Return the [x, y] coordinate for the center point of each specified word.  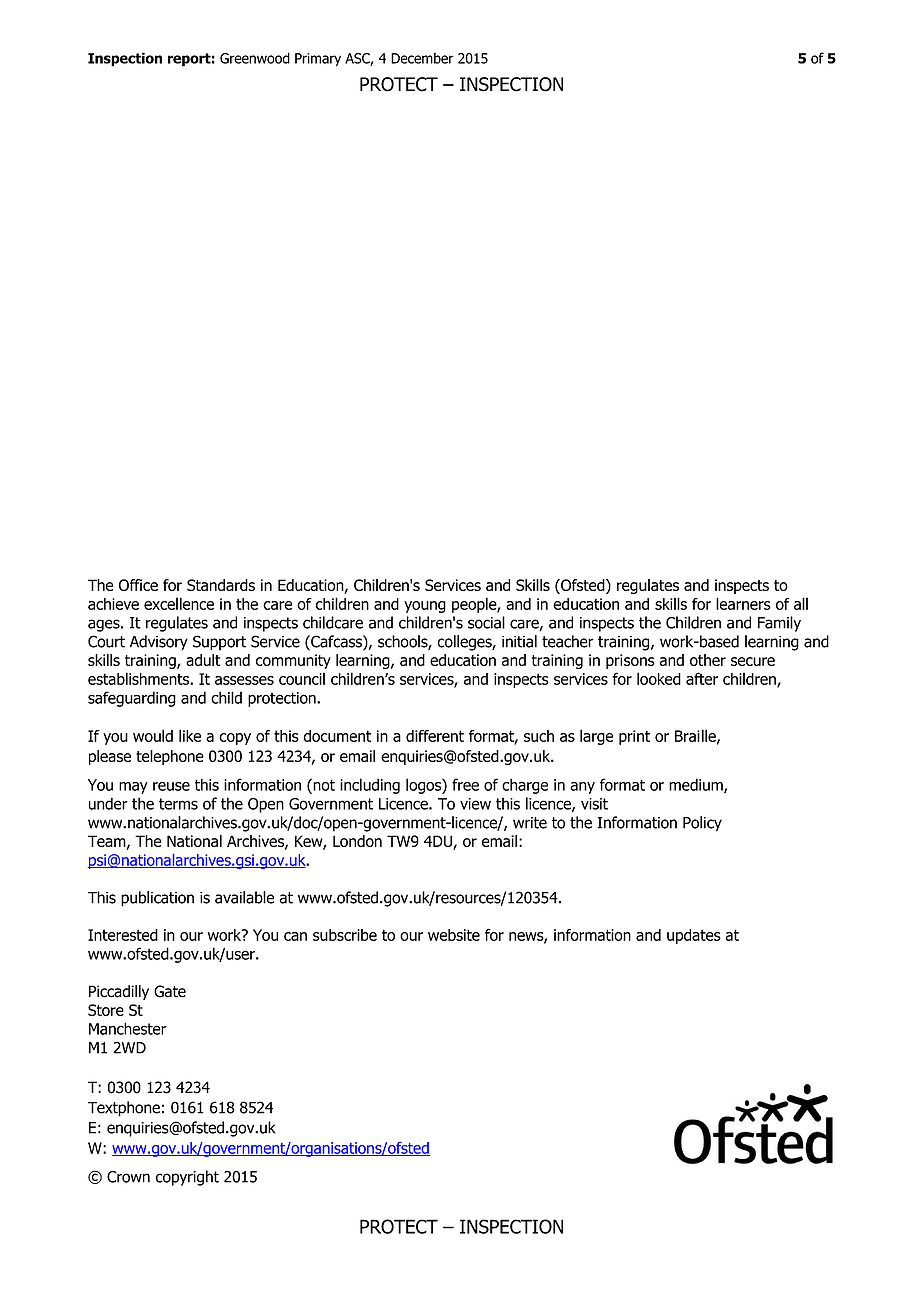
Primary [318, 60]
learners [743, 603]
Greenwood [255, 58]
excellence [179, 603]
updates [694, 936]
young [425, 607]
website [454, 935]
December [422, 58]
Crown [128, 1177]
